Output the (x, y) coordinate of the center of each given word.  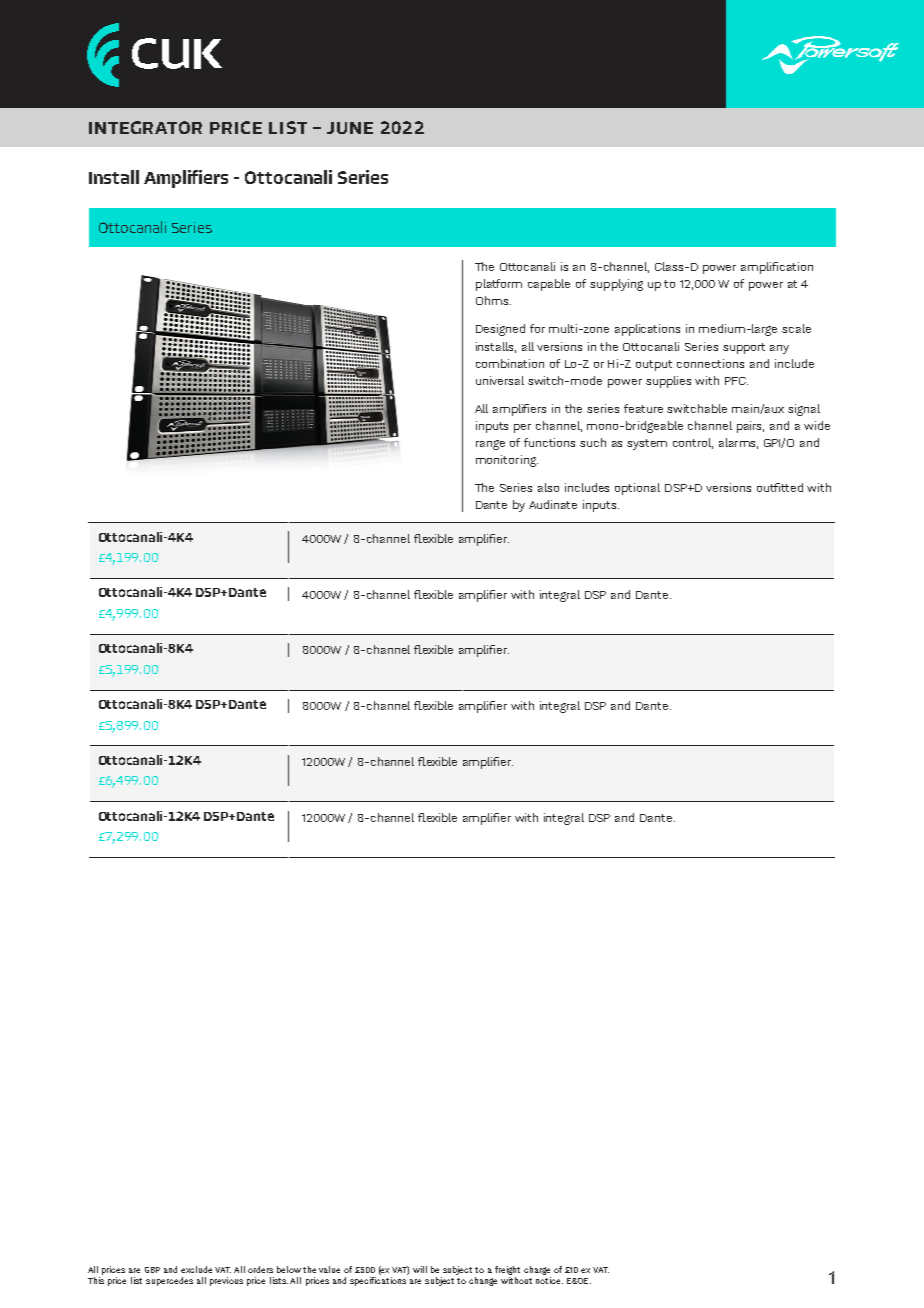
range (490, 445)
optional (637, 489)
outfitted (780, 487)
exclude (196, 1269)
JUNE (350, 128)
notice (549, 1280)
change (483, 1281)
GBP (152, 1270)
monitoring (507, 461)
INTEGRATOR (145, 127)
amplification (777, 268)
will (420, 1269)
